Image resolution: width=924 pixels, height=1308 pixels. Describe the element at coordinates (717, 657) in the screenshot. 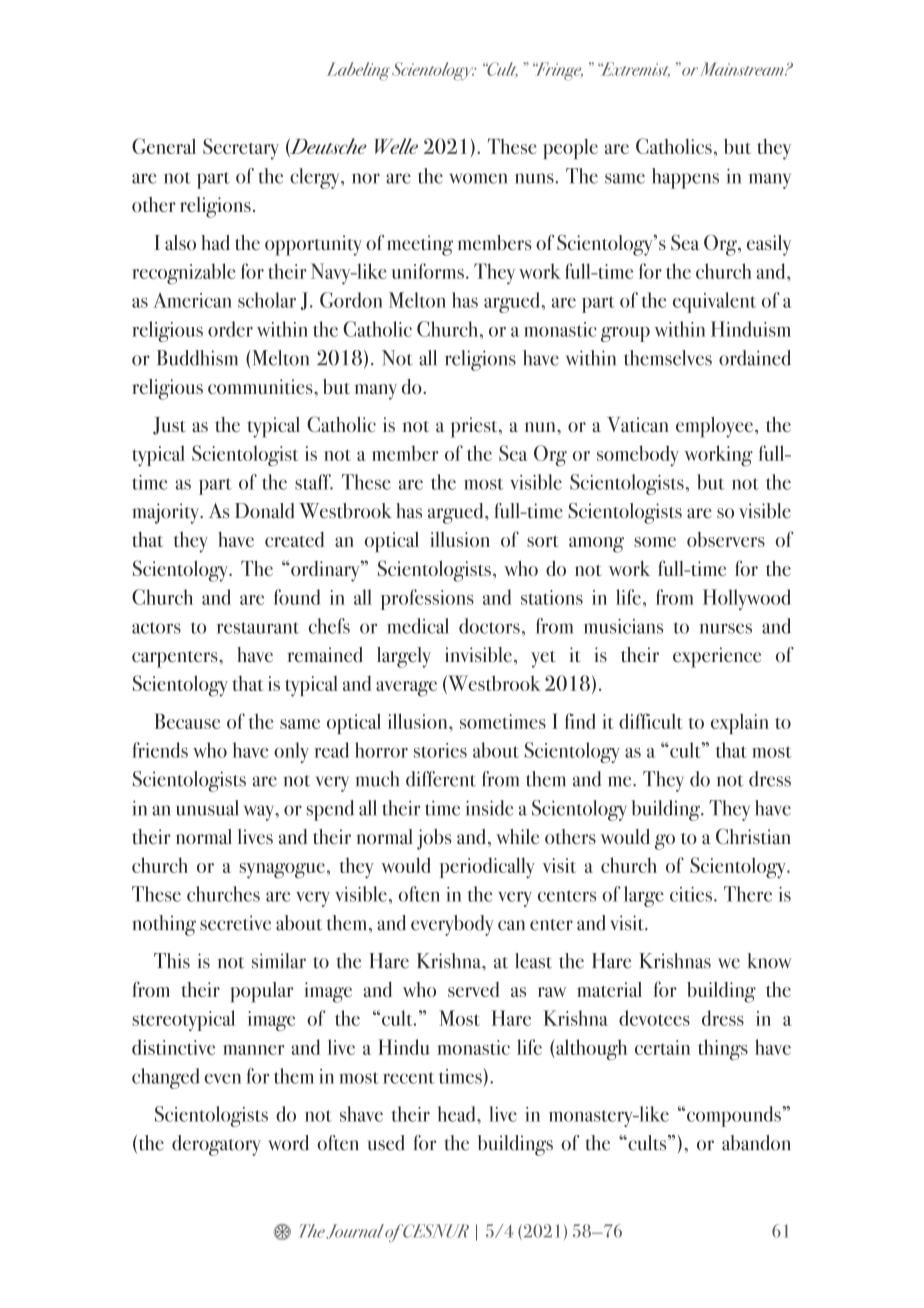

I see `experience` at that location.
